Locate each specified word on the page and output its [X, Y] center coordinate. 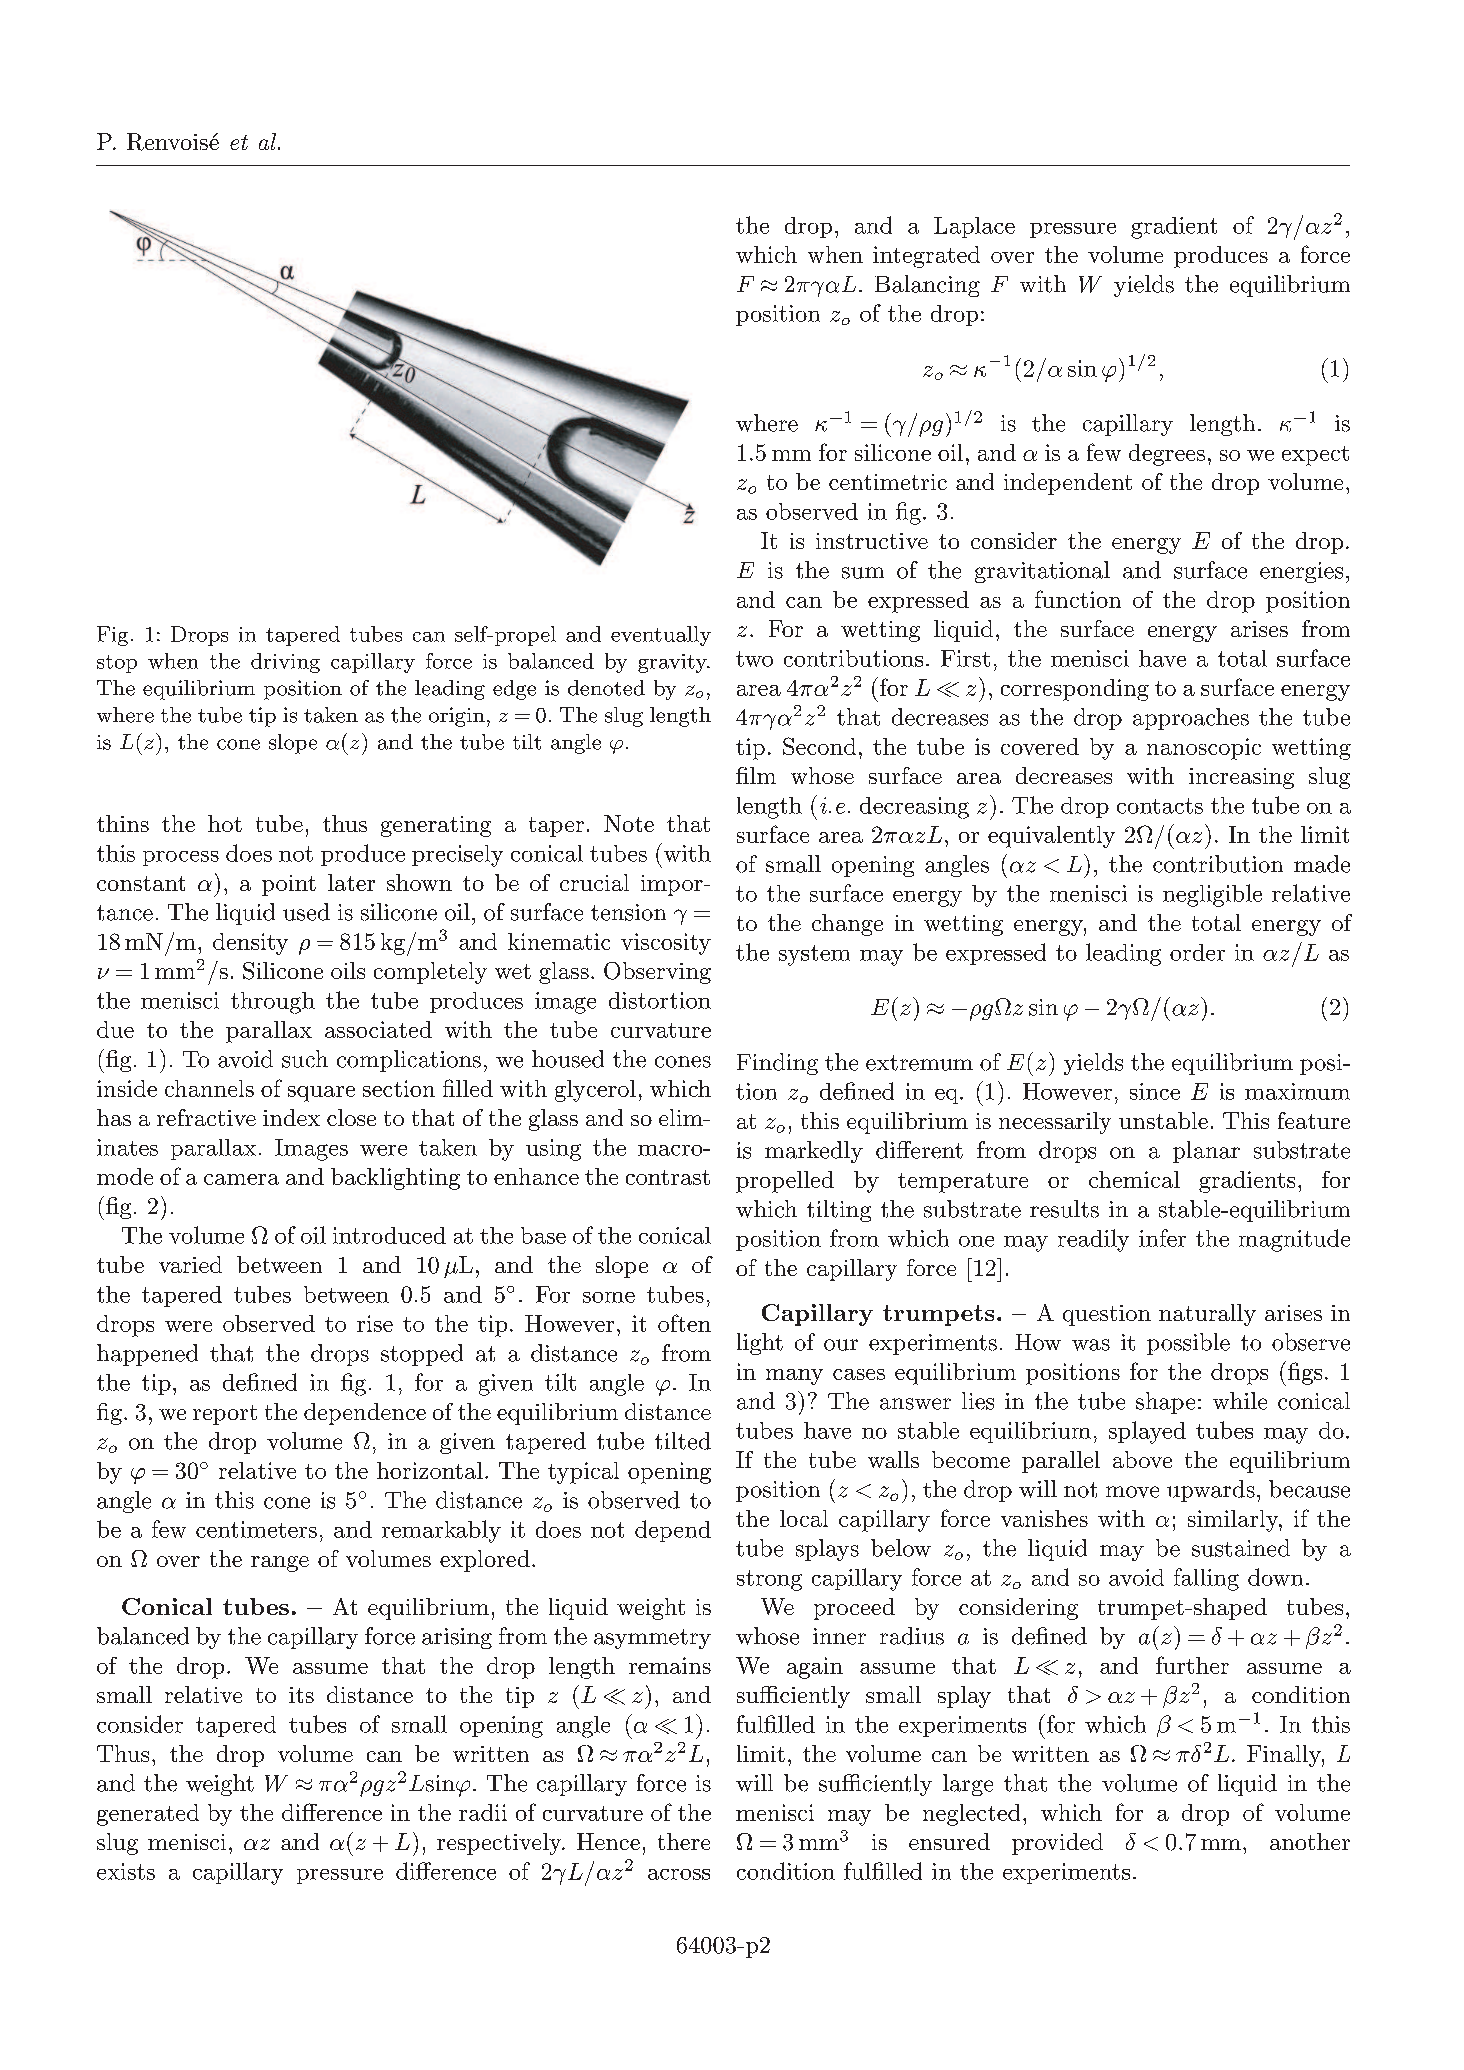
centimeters [256, 1529]
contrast [668, 1177]
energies [1301, 572]
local [804, 1518]
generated [148, 1815]
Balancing [927, 286]
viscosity [666, 944]
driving [285, 663]
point [289, 885]
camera [241, 1179]
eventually [661, 636]
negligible [1212, 895]
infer [1162, 1238]
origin [457, 717]
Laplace [974, 227]
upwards [1211, 1491]
